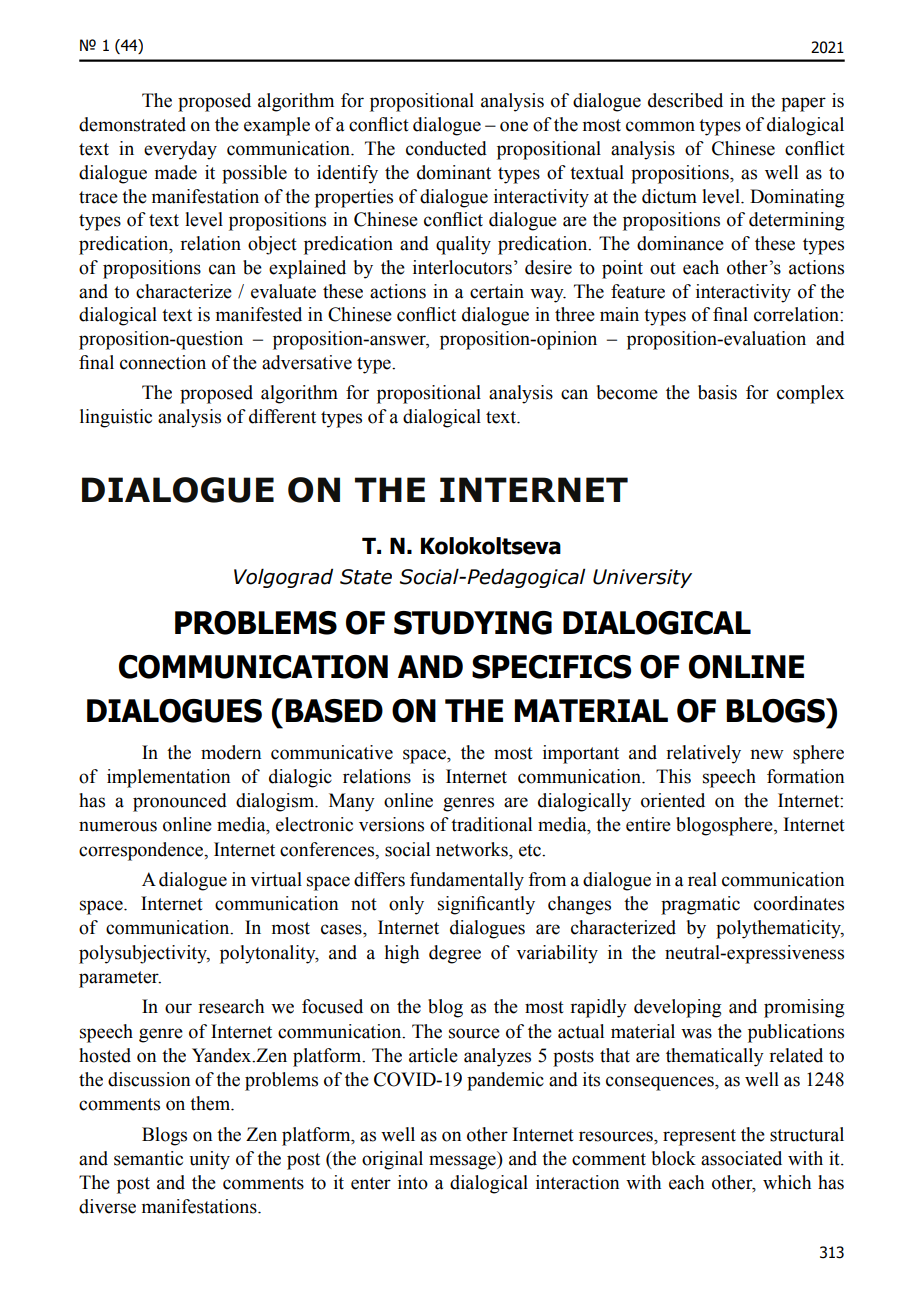  What do you see at coordinates (142, 851) in the screenshot?
I see `correspondence` at bounding box center [142, 851].
